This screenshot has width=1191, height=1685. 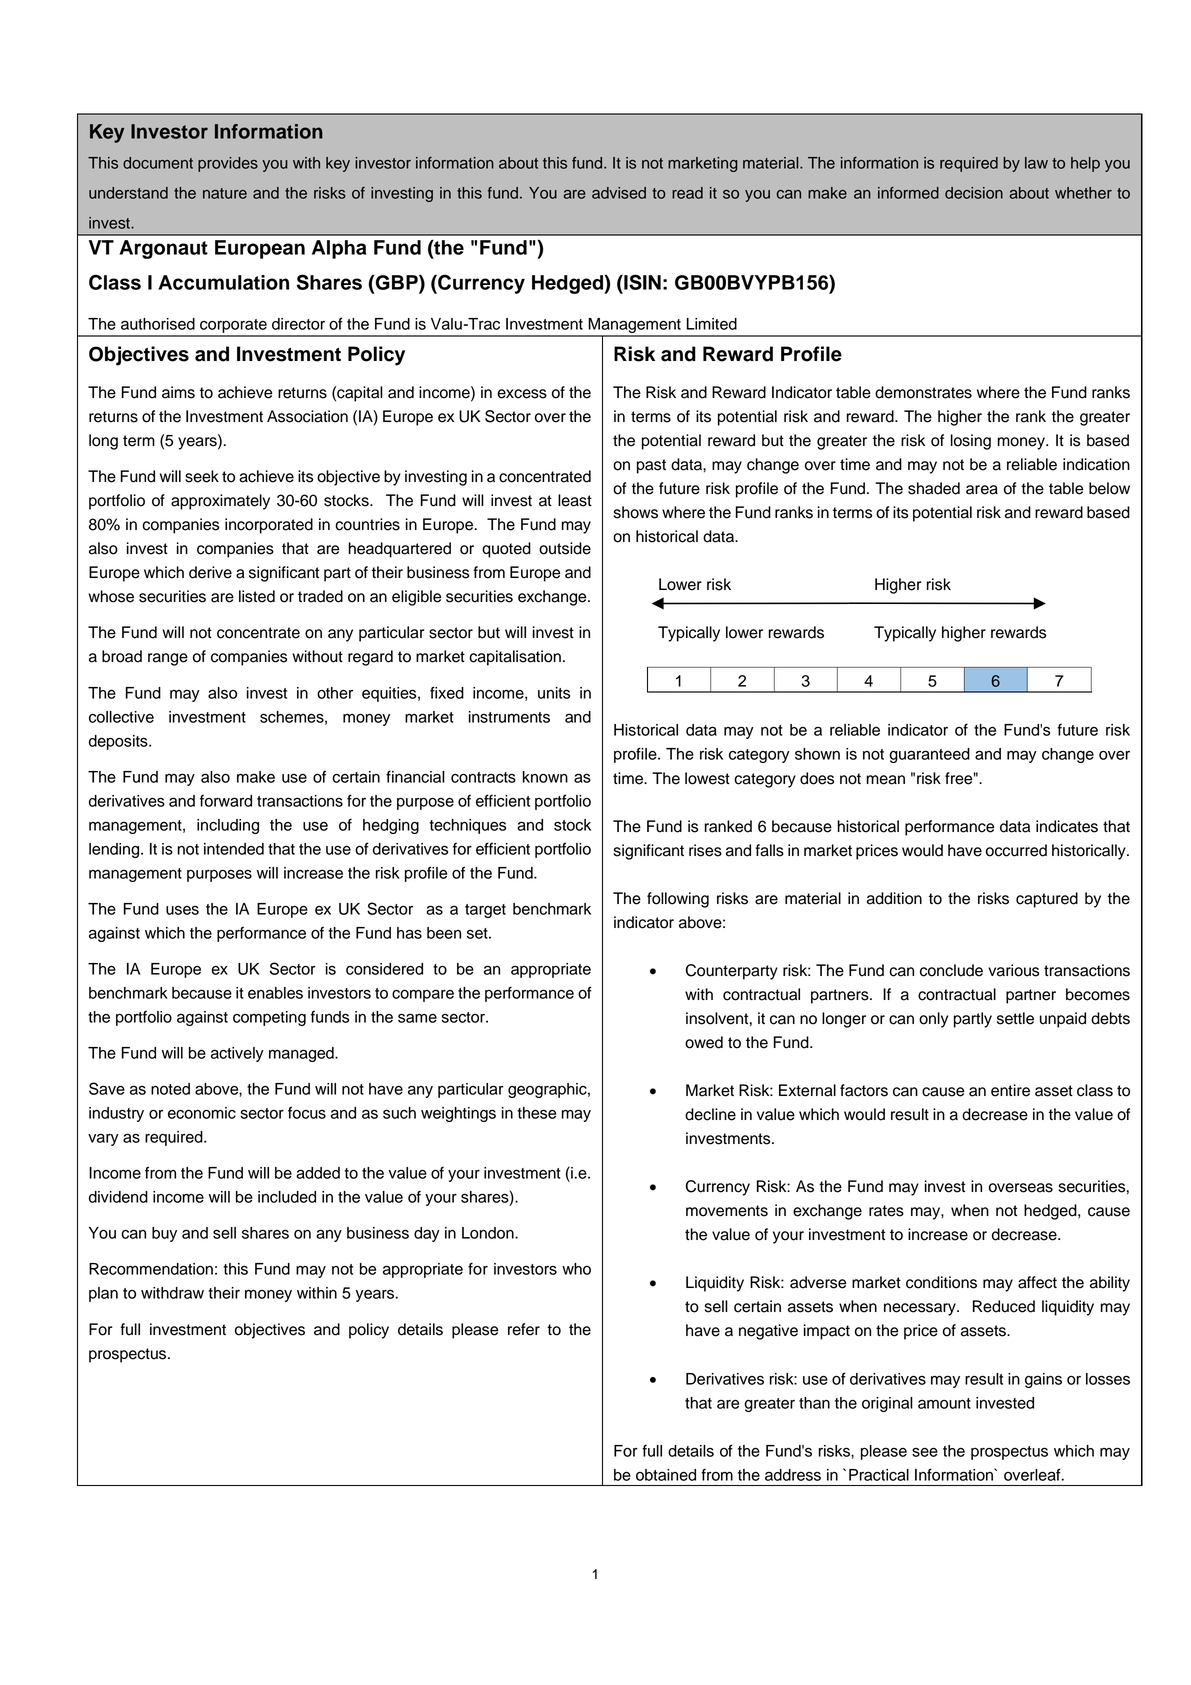 What do you see at coordinates (565, 548) in the screenshot?
I see `outside` at bounding box center [565, 548].
